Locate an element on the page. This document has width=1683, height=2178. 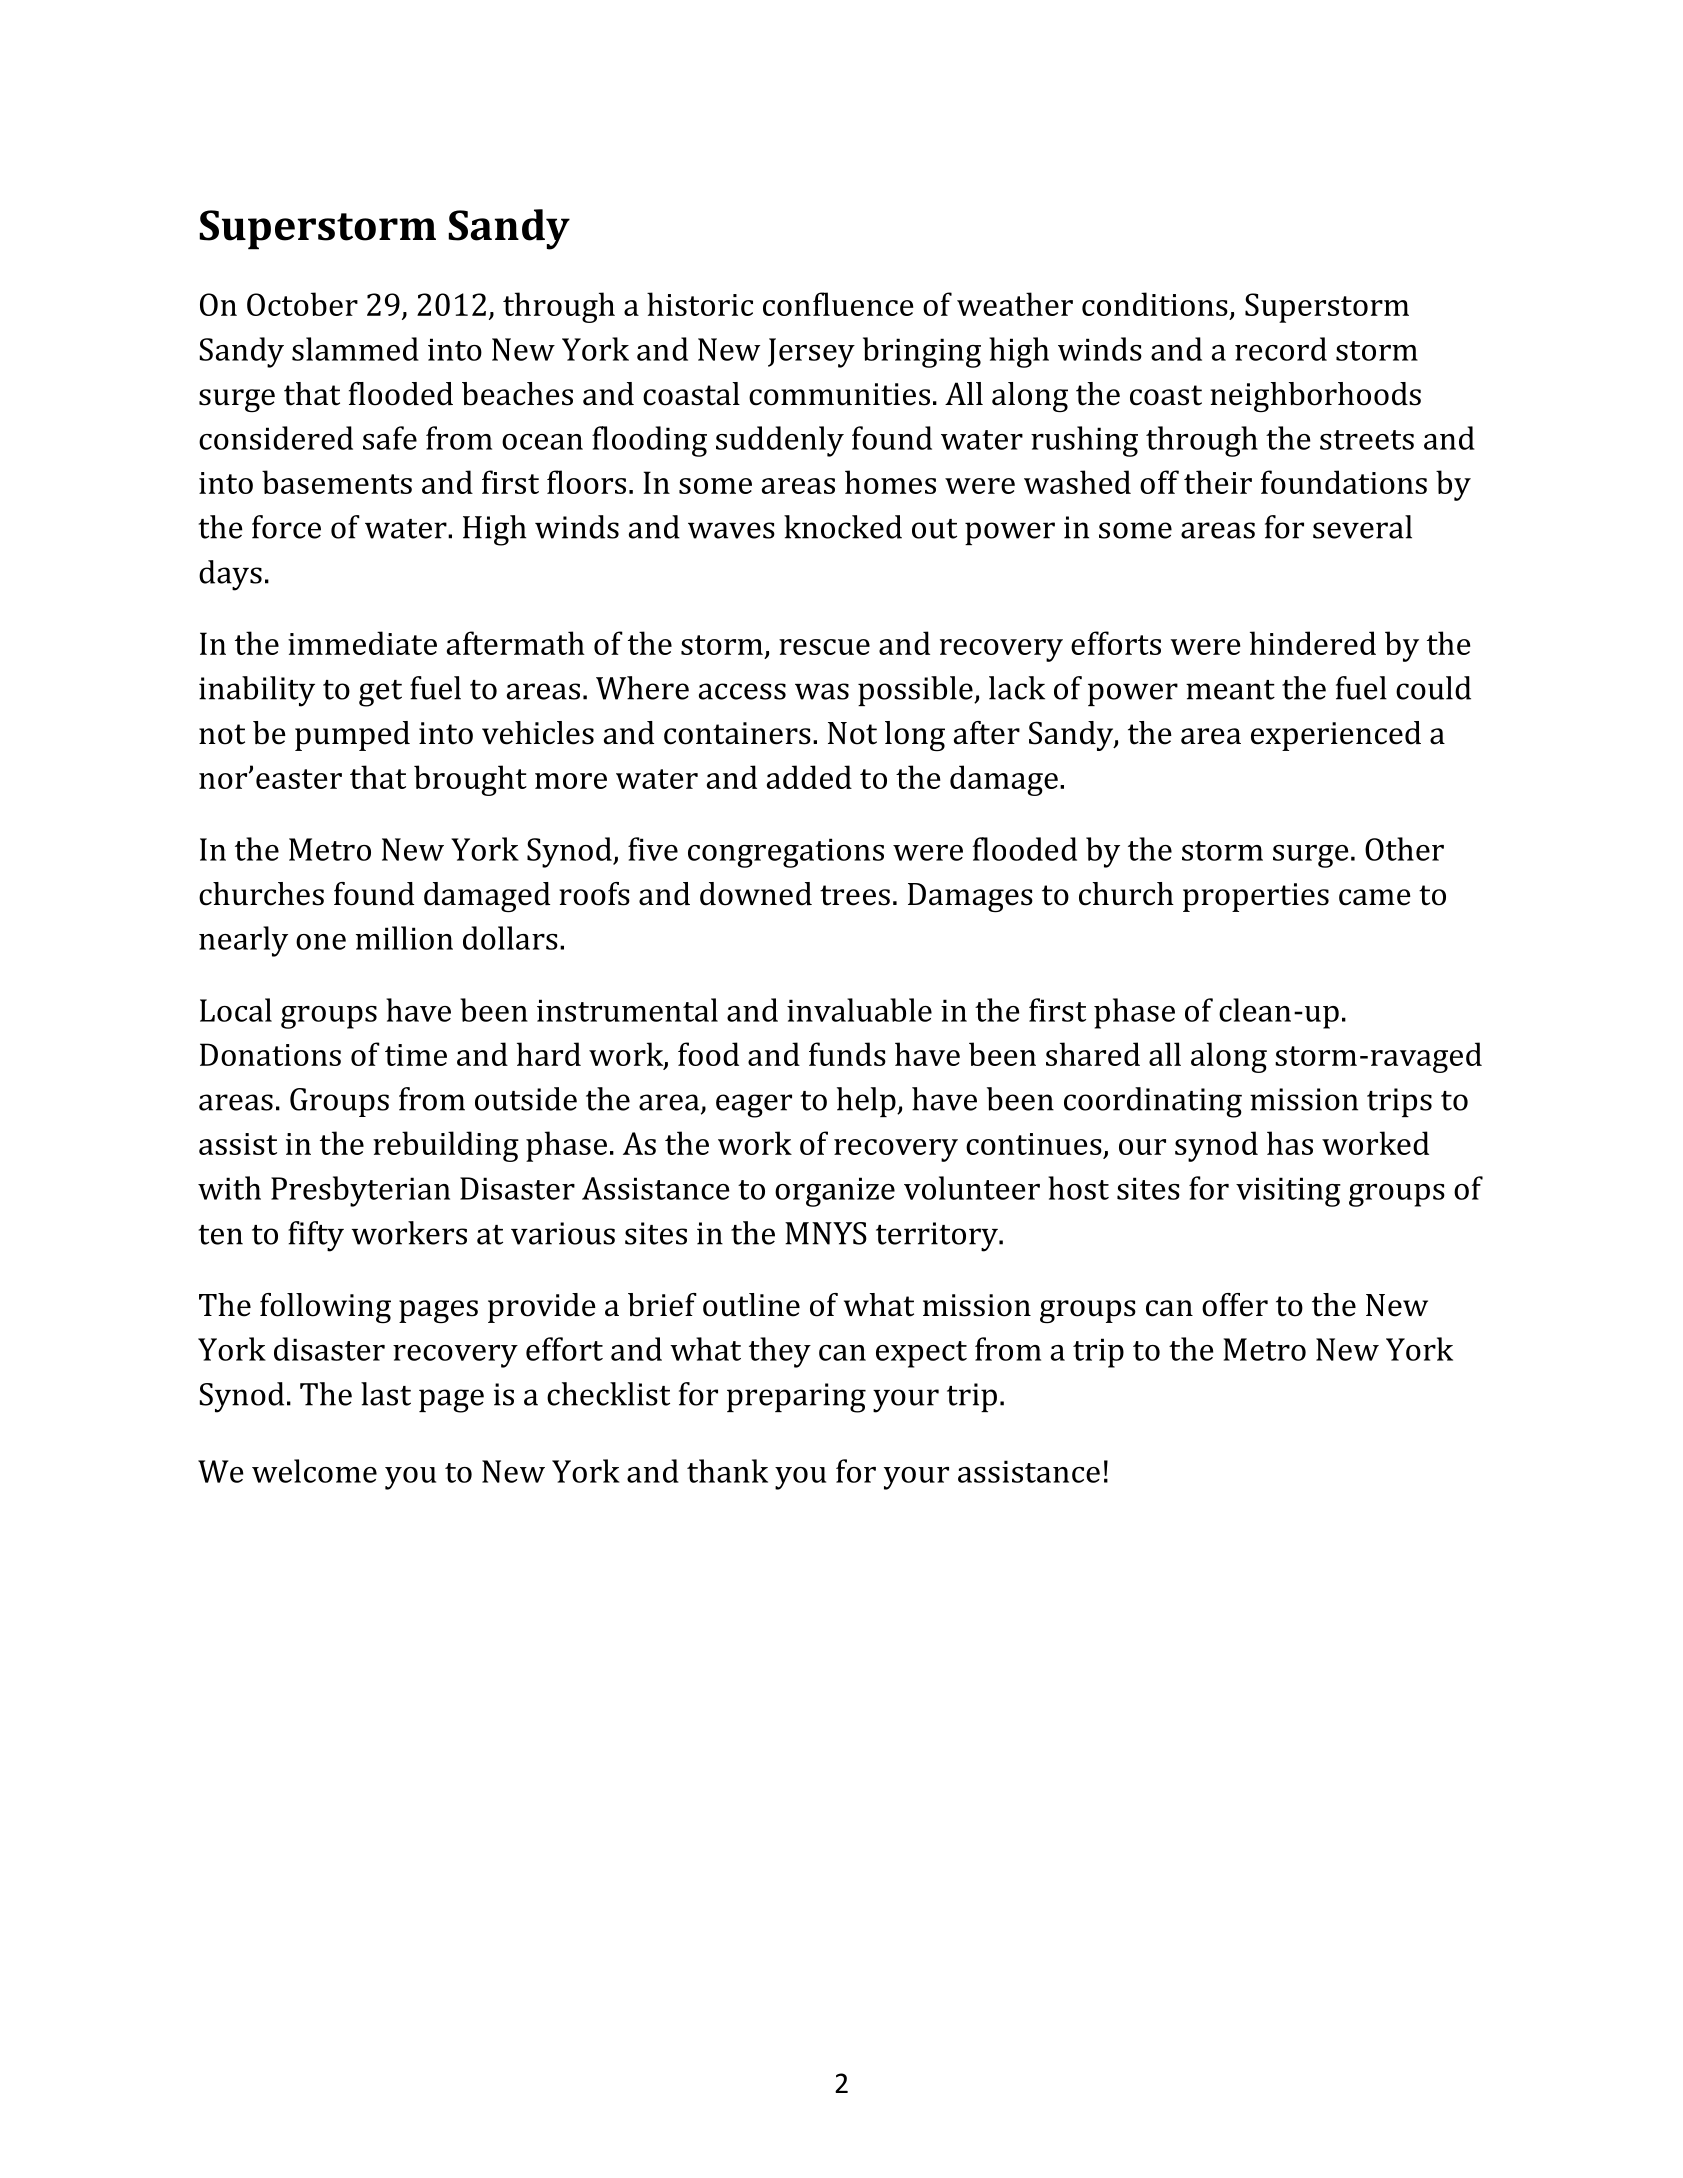
slammed is located at coordinates (355, 349).
